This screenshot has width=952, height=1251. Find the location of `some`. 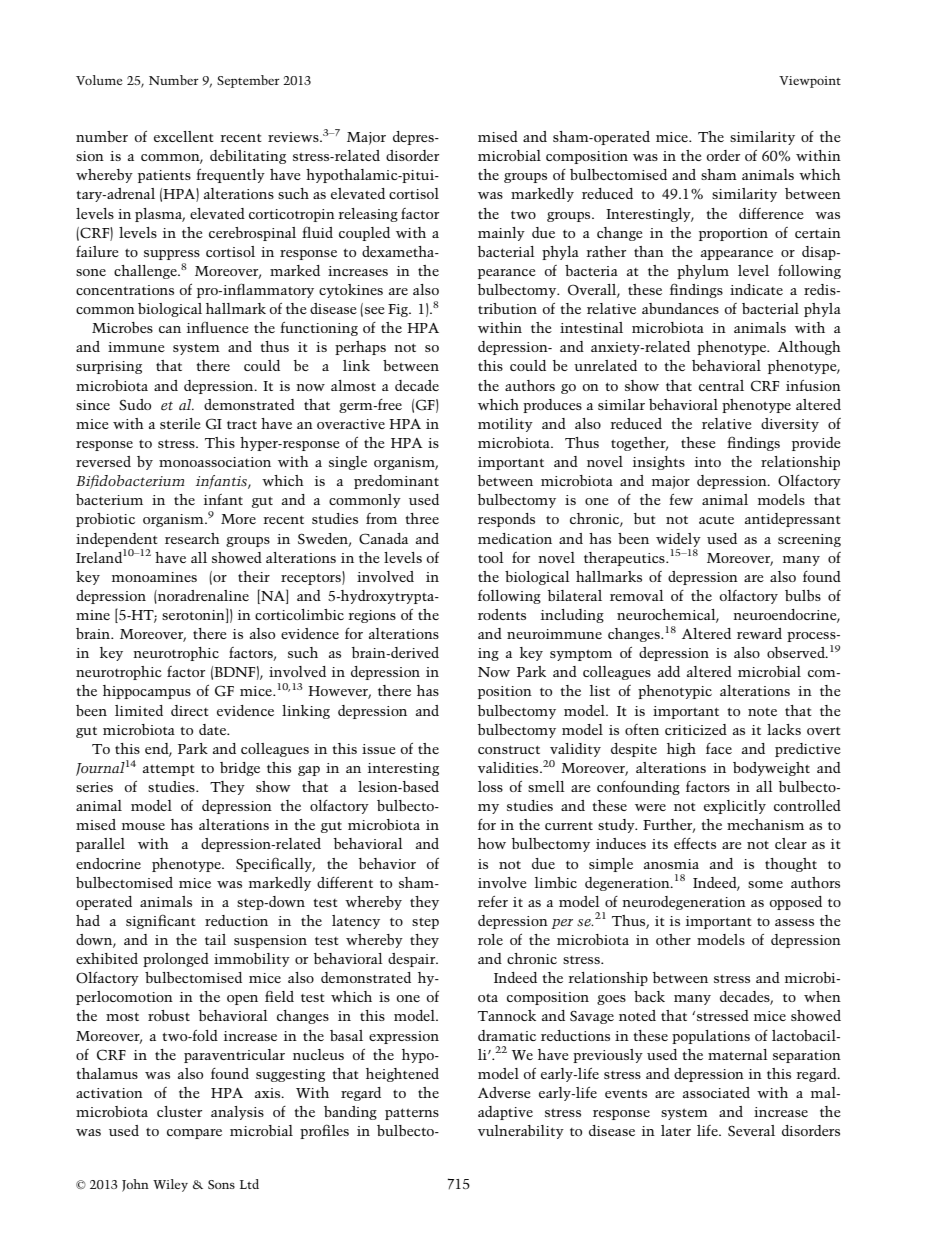

some is located at coordinates (765, 884).
